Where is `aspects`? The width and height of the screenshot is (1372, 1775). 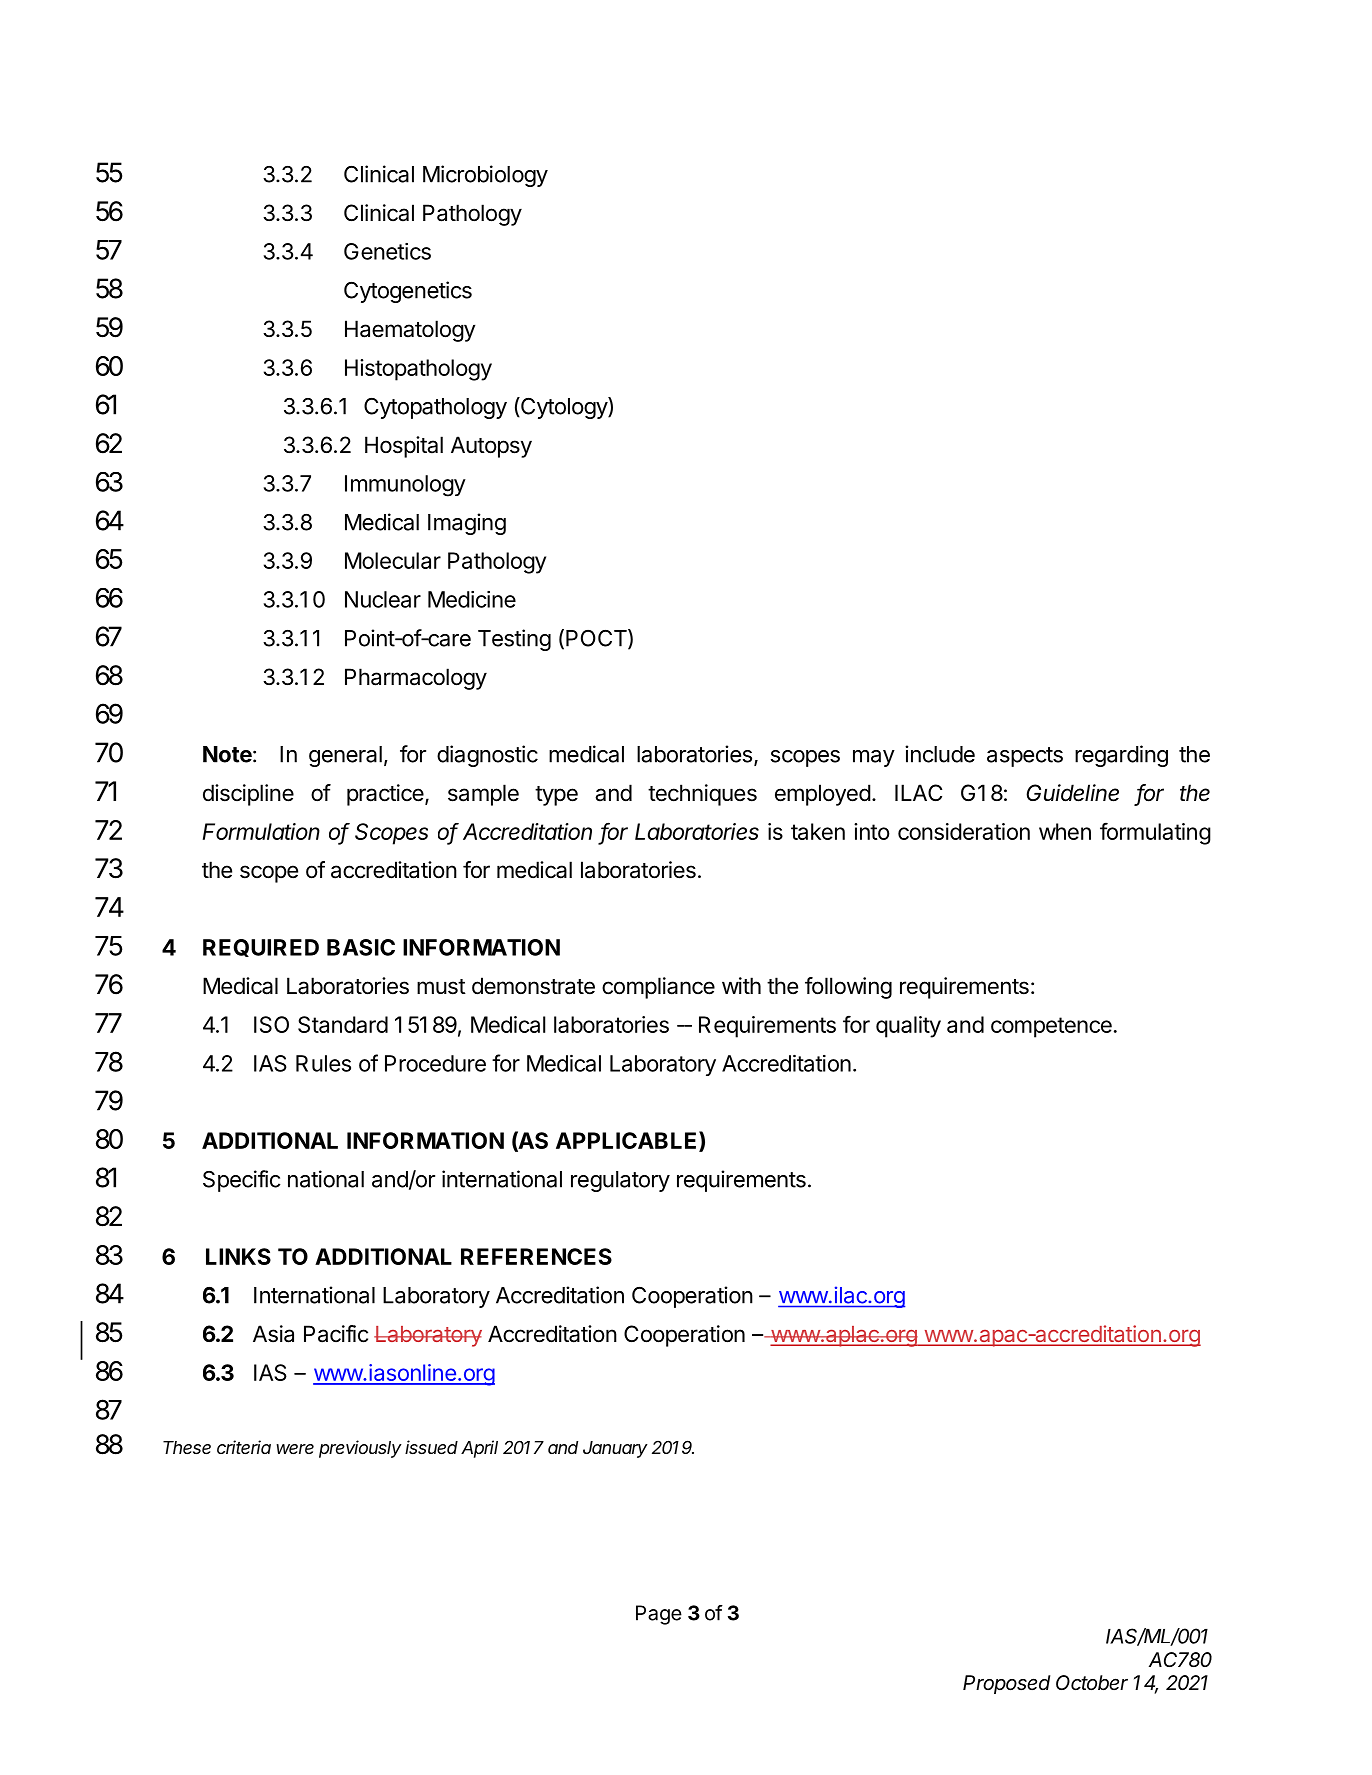
aspects is located at coordinates (1025, 757).
